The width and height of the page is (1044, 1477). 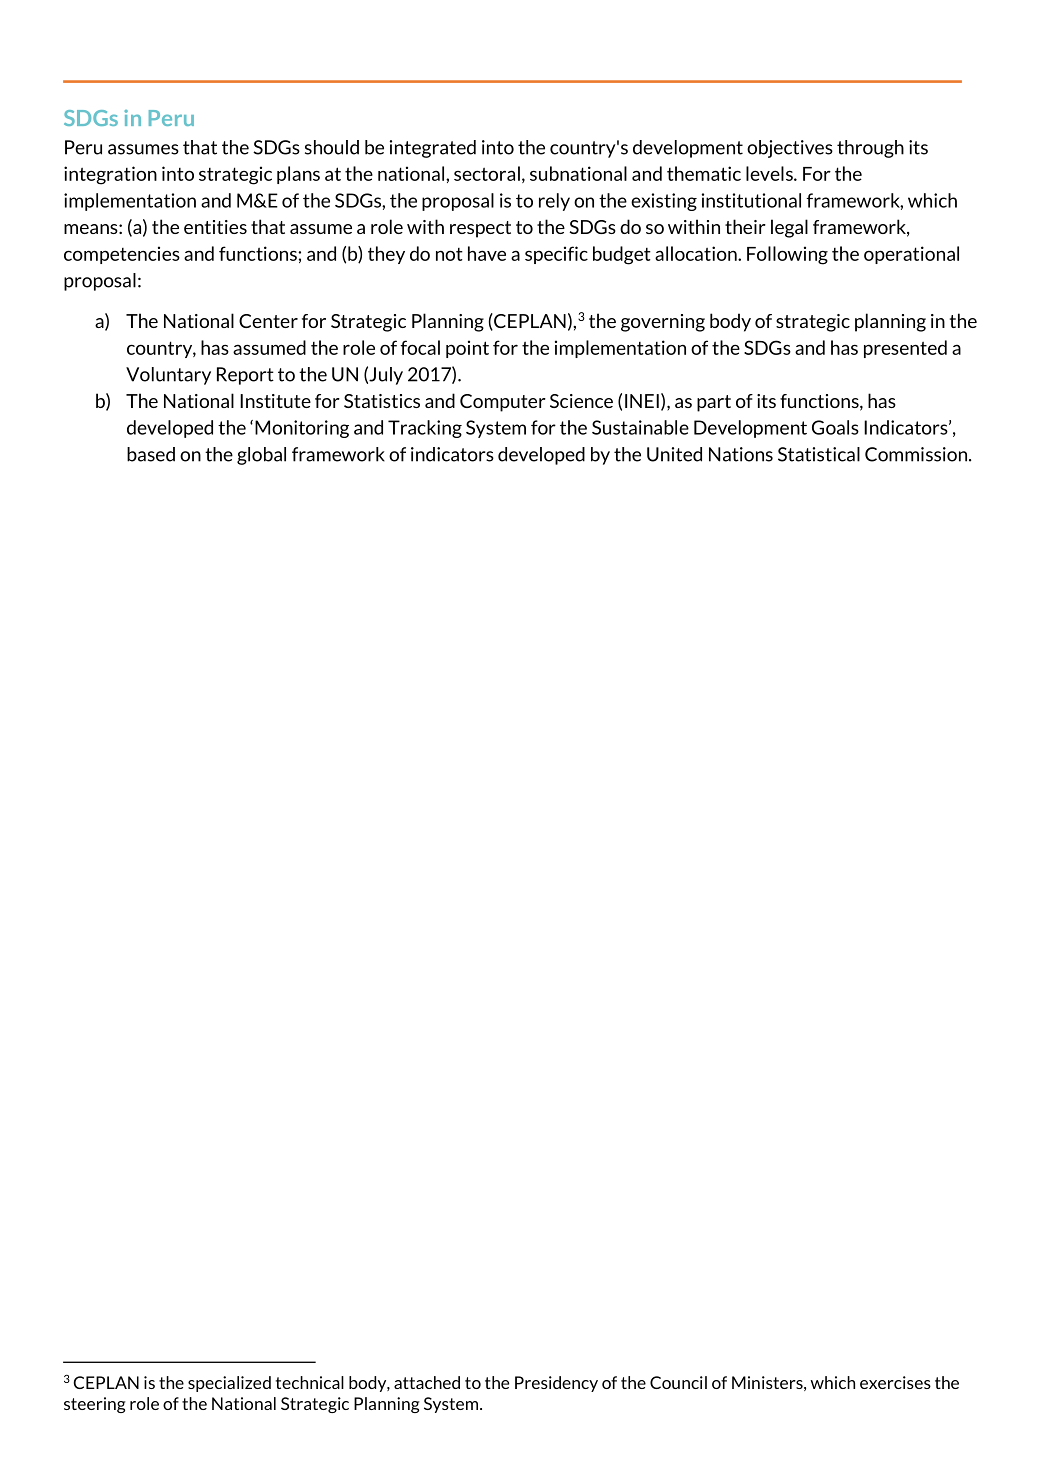 What do you see at coordinates (151, 454) in the page?
I see `based` at bounding box center [151, 454].
